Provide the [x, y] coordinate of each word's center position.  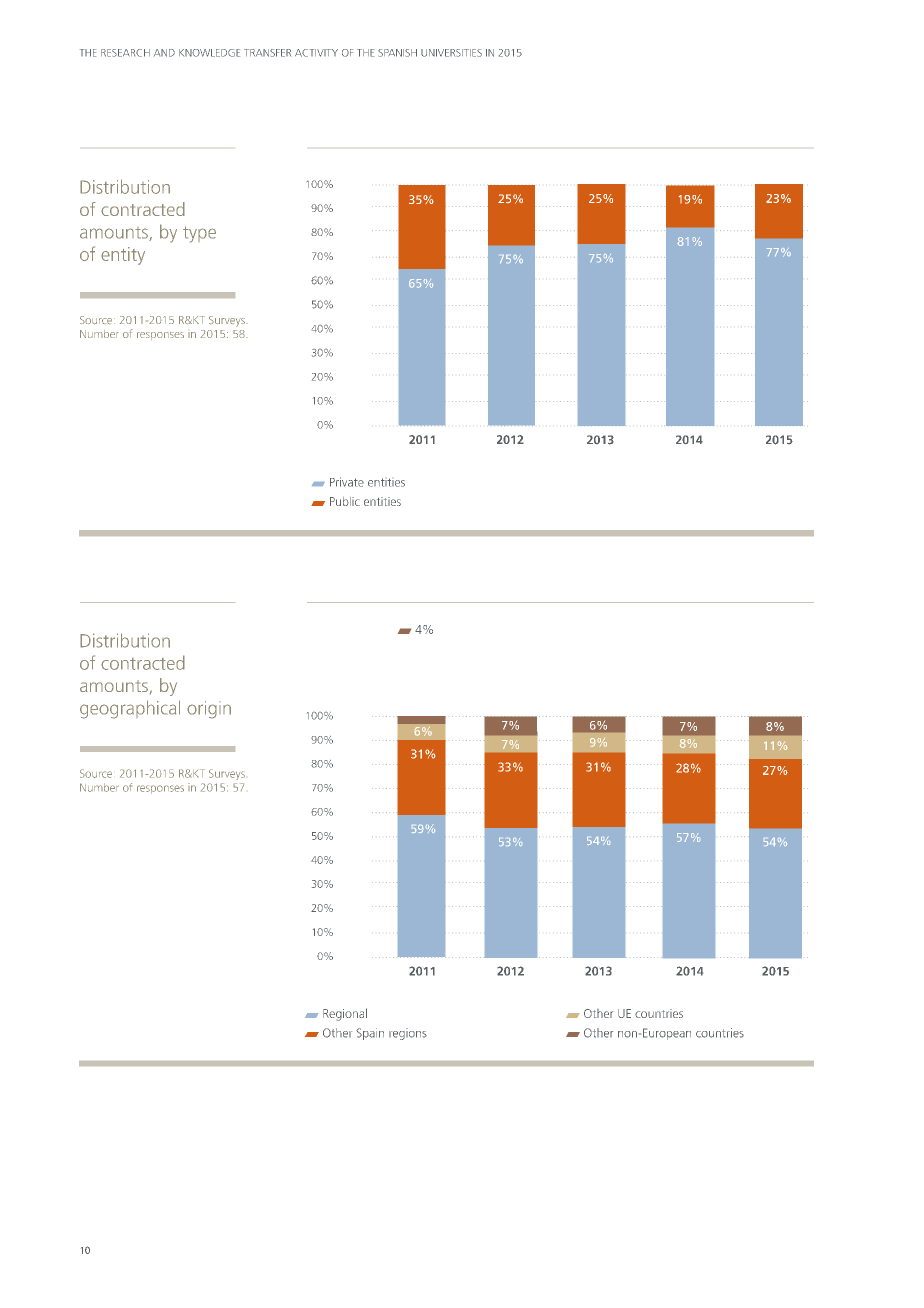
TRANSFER [267, 53]
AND [164, 53]
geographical [130, 709]
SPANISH [397, 53]
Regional [345, 1014]
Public [345, 501]
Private [347, 482]
